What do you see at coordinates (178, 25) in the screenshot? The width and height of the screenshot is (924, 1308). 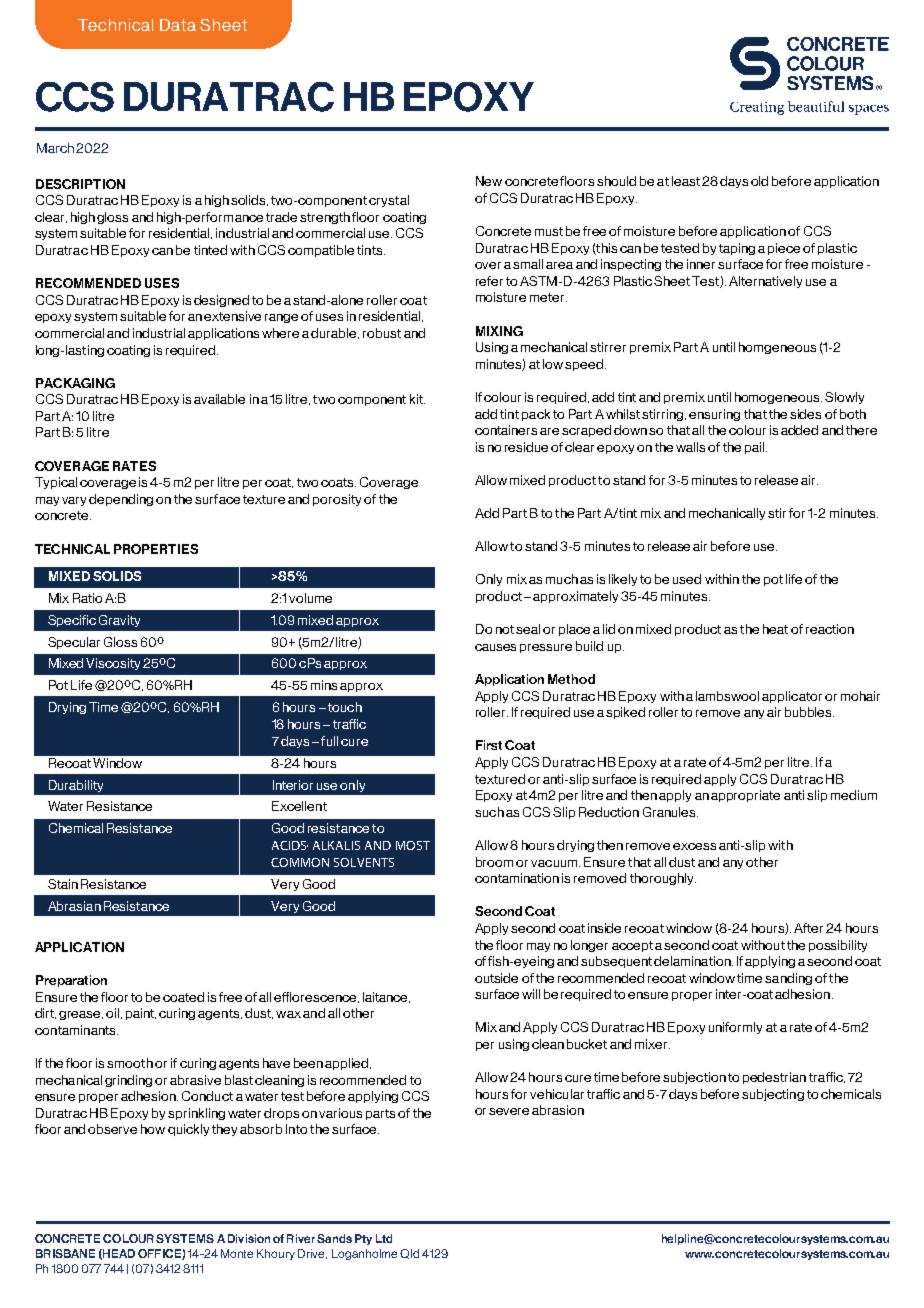 I see `Data` at bounding box center [178, 25].
